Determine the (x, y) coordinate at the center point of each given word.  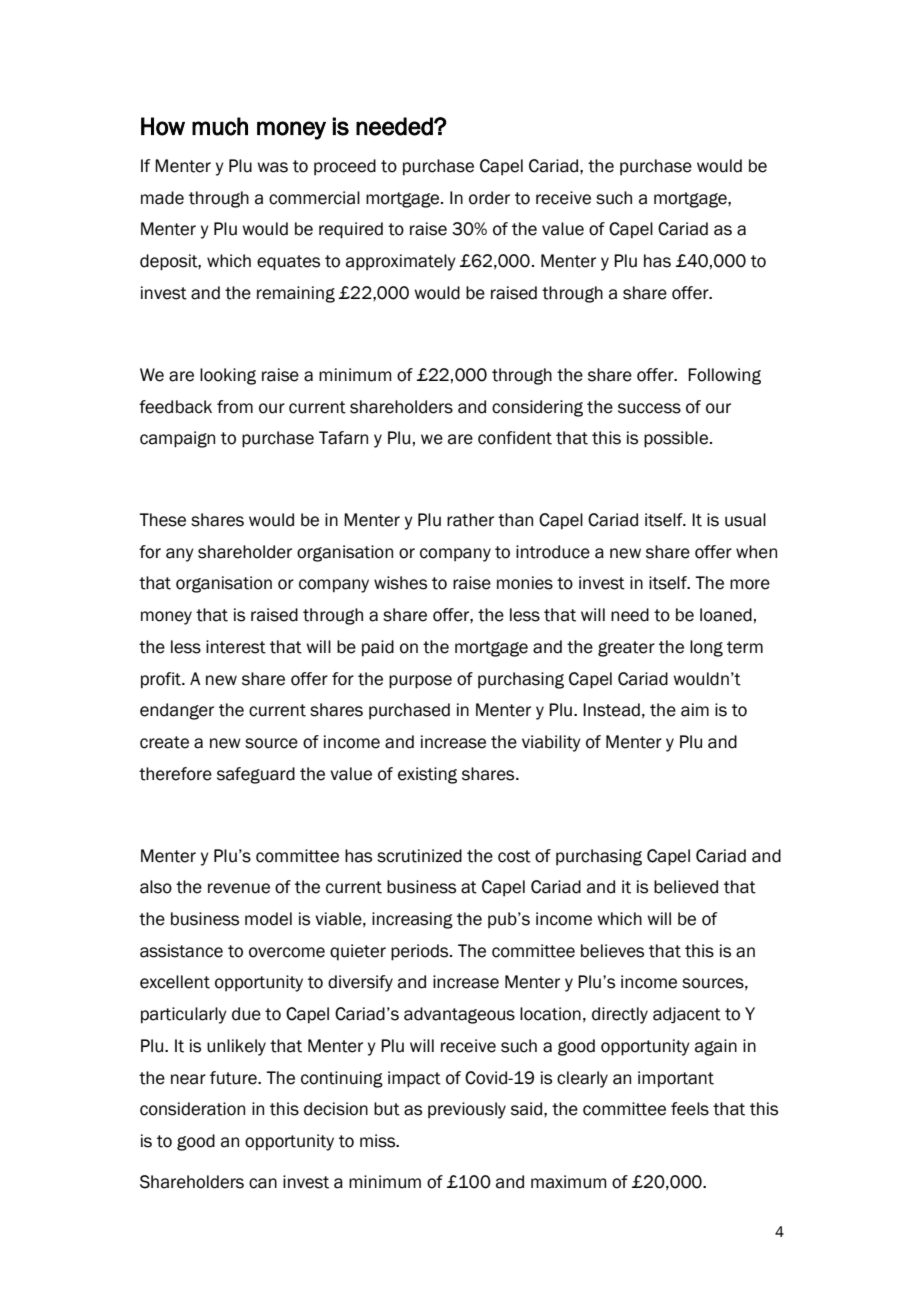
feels (690, 1109)
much (220, 126)
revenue (239, 888)
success (649, 408)
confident (515, 438)
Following (724, 376)
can (263, 1183)
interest (236, 647)
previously (467, 1110)
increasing (412, 920)
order (489, 198)
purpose (420, 682)
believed (686, 887)
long (706, 648)
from (235, 407)
